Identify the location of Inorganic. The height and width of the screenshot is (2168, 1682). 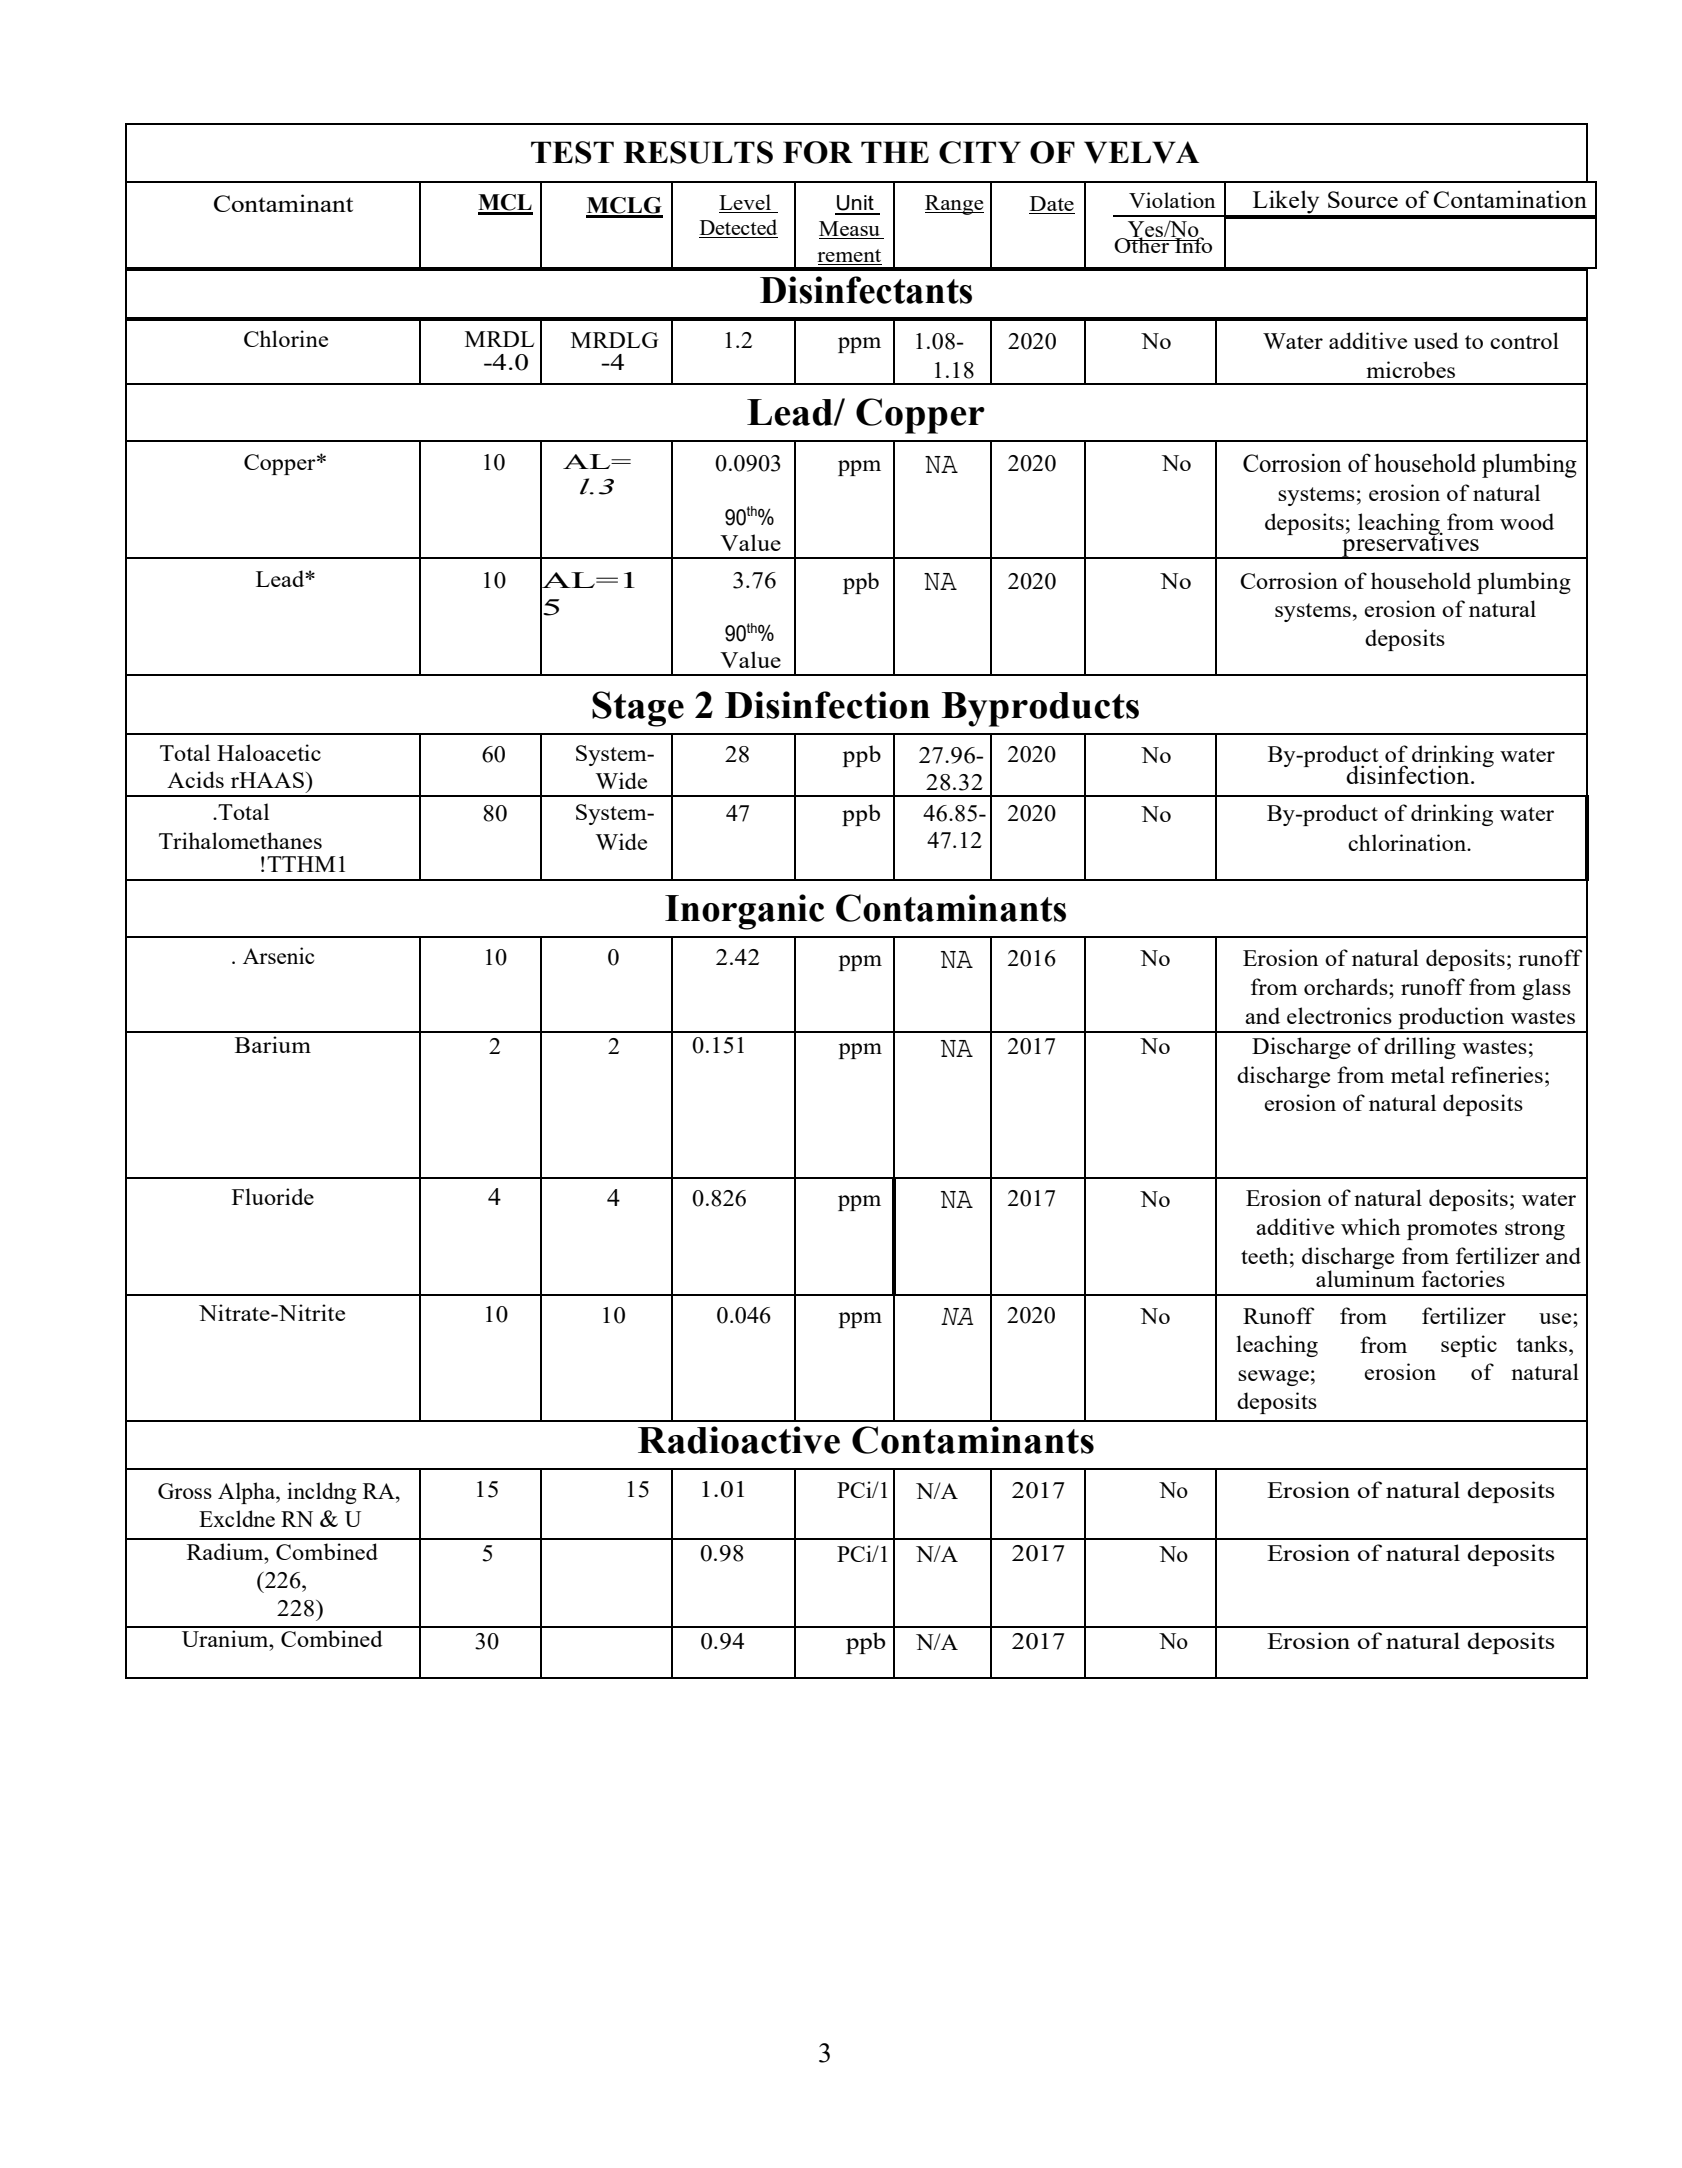
(744, 912).
